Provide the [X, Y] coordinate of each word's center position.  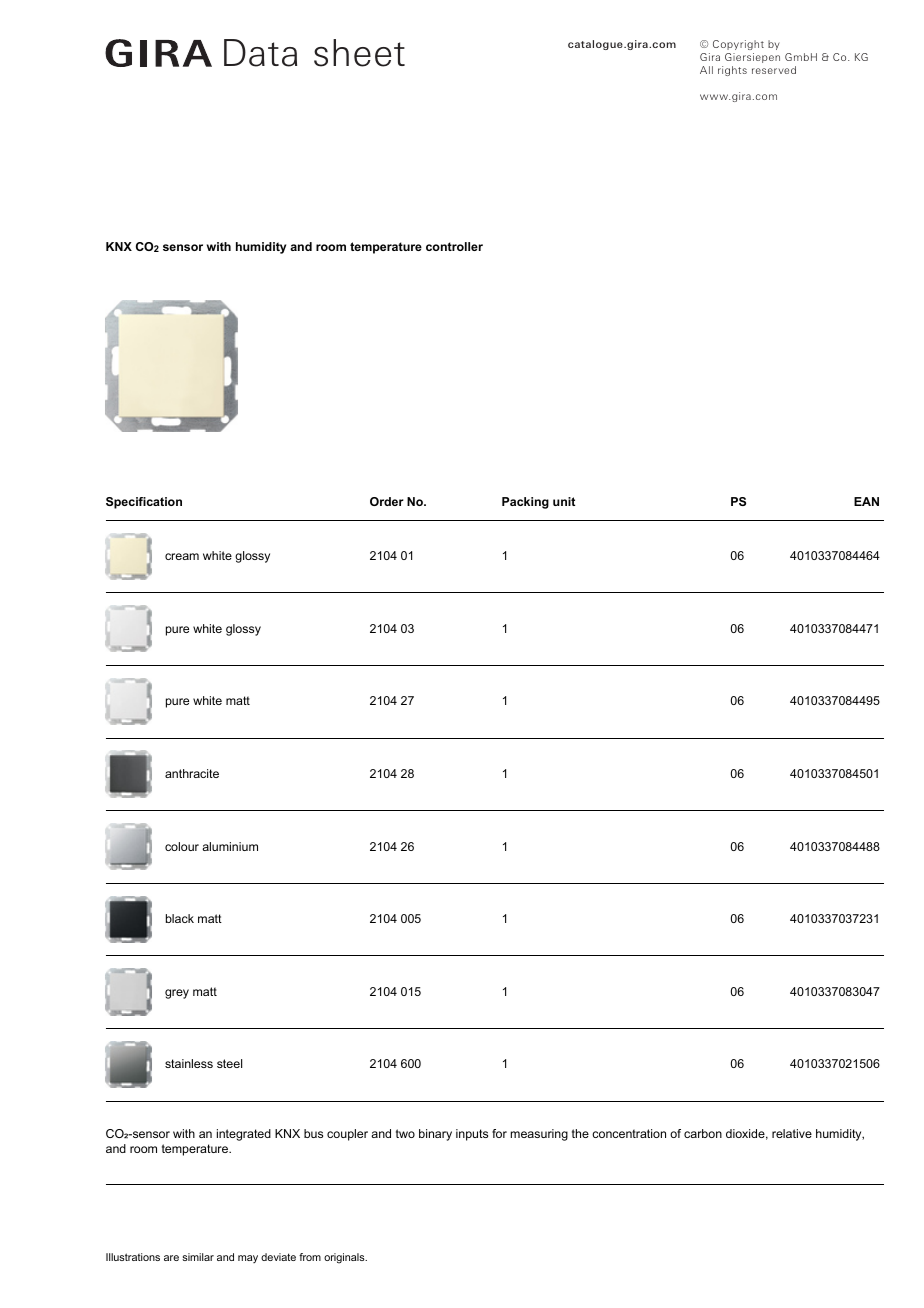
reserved [774, 70]
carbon [703, 1133]
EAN [866, 501]
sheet [359, 53]
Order [387, 501]
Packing [525, 503]
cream [182, 556]
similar [198, 1257]
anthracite [192, 773]
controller [454, 246]
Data [260, 53]
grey [177, 994]
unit [564, 501]
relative [792, 1133]
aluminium [230, 846]
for [499, 1133]
